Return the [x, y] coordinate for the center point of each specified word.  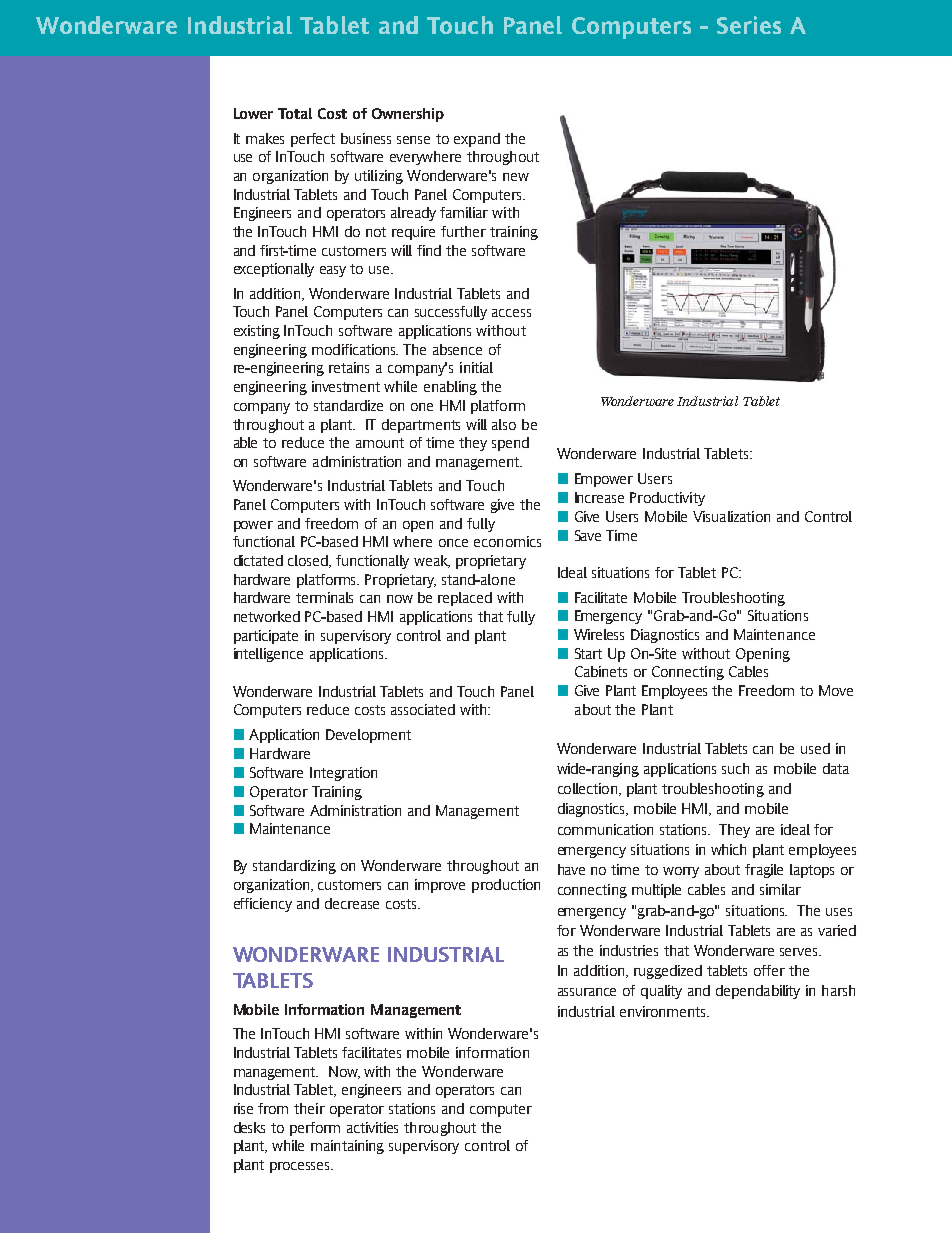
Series [749, 25]
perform [315, 1129]
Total [295, 113]
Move [836, 690]
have [571, 869]
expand [477, 140]
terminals [324, 597]
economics [507, 541]
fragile [764, 871]
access [511, 313]
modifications [355, 349]
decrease [352, 903]
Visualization [731, 516]
